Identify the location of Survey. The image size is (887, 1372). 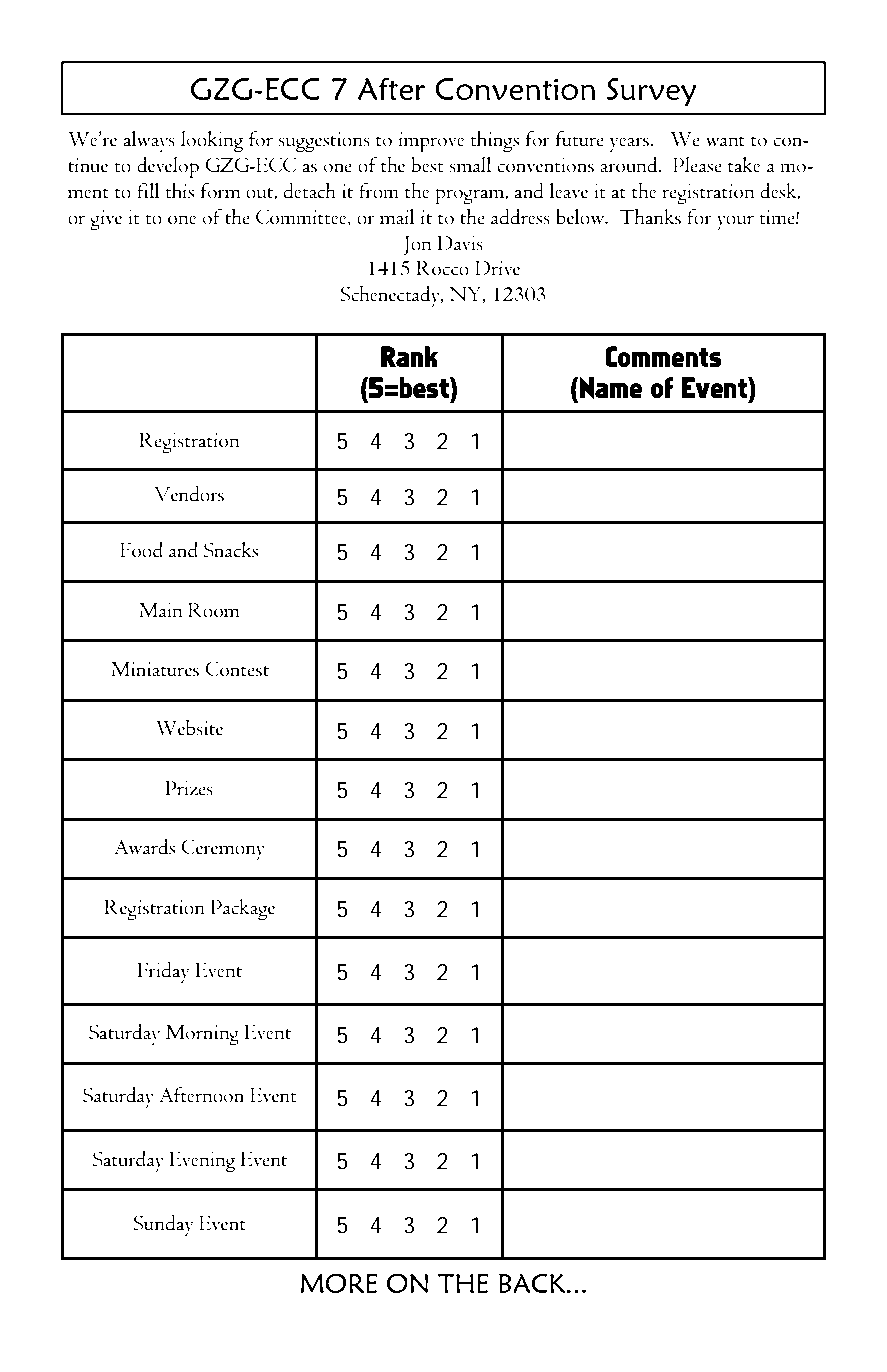
(652, 92).
